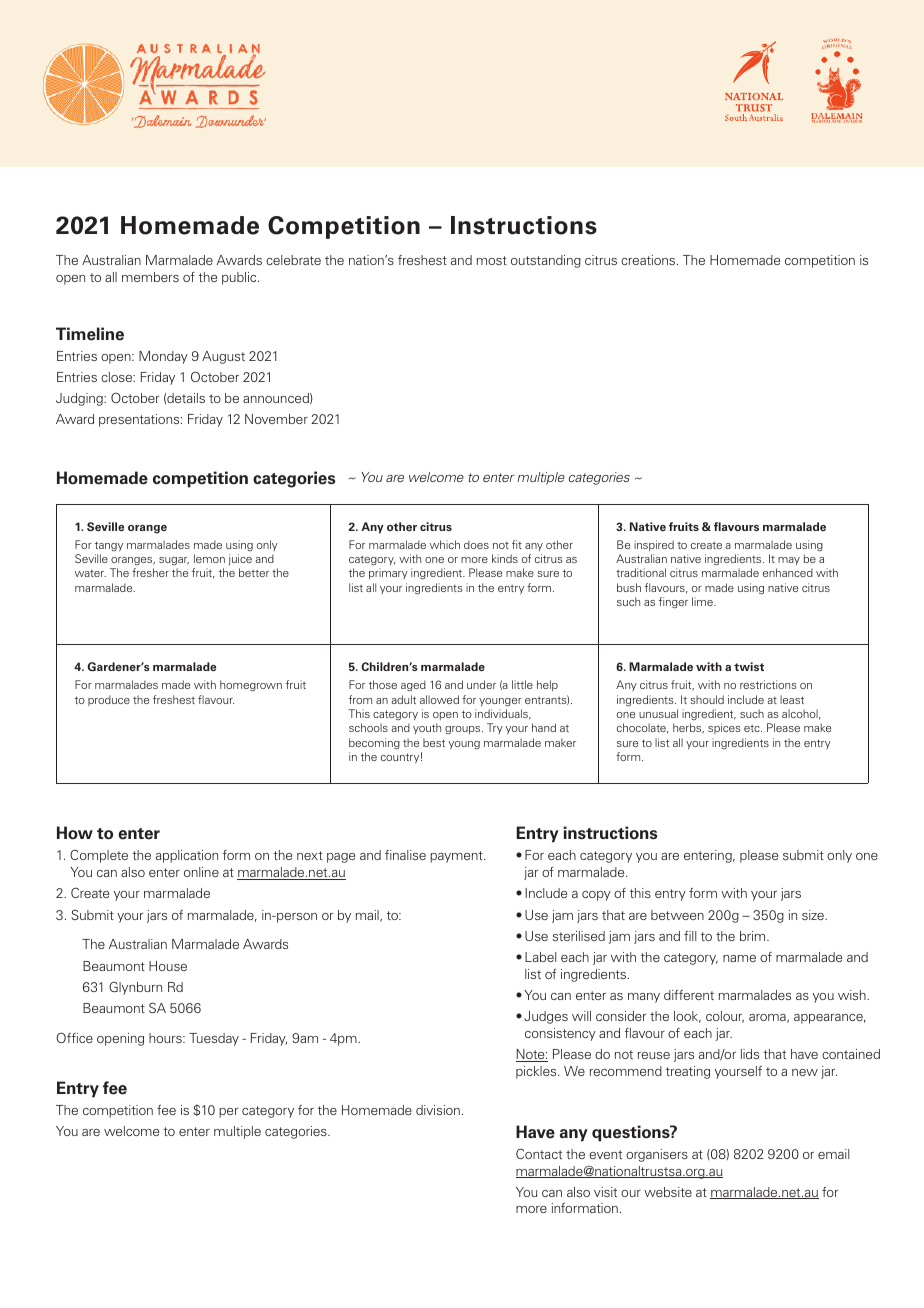 This screenshot has width=924, height=1308. I want to click on kinds, so click(505, 558).
